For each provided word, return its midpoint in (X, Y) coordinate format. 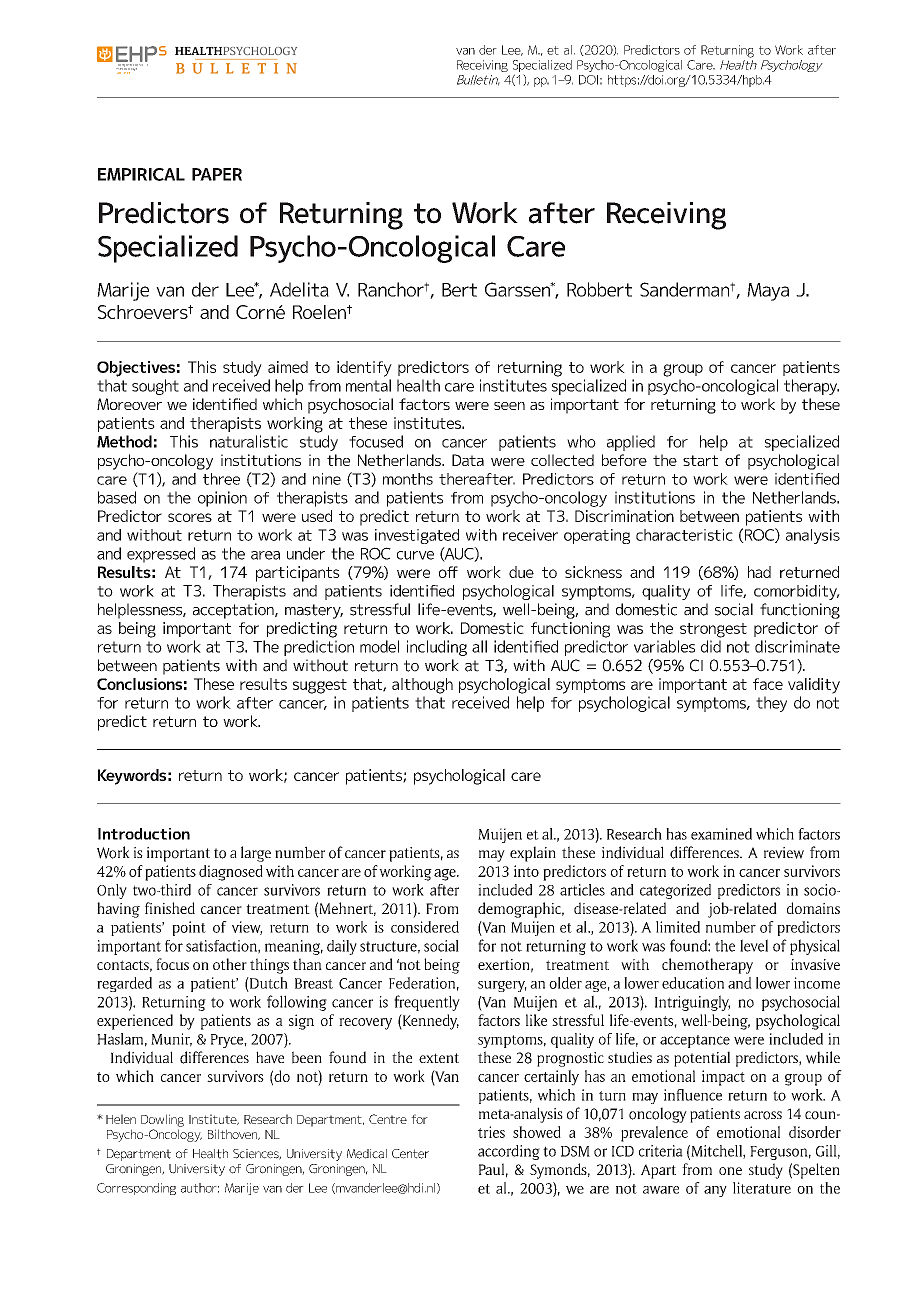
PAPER (217, 174)
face (768, 684)
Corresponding (136, 1189)
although (422, 686)
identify (364, 369)
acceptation (234, 611)
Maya (768, 292)
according (509, 1152)
